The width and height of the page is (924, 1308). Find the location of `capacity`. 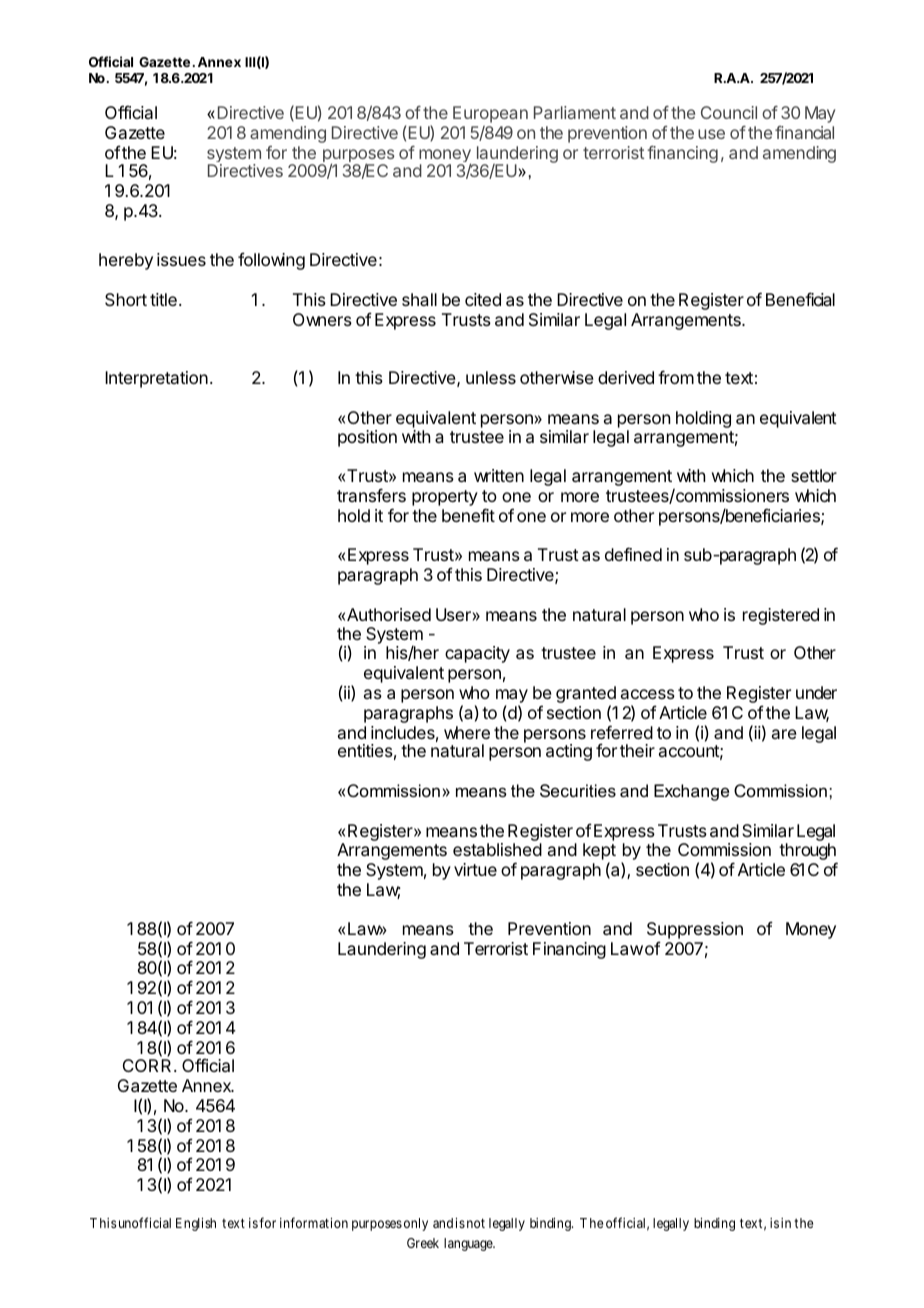

capacity is located at coordinates (477, 654).
